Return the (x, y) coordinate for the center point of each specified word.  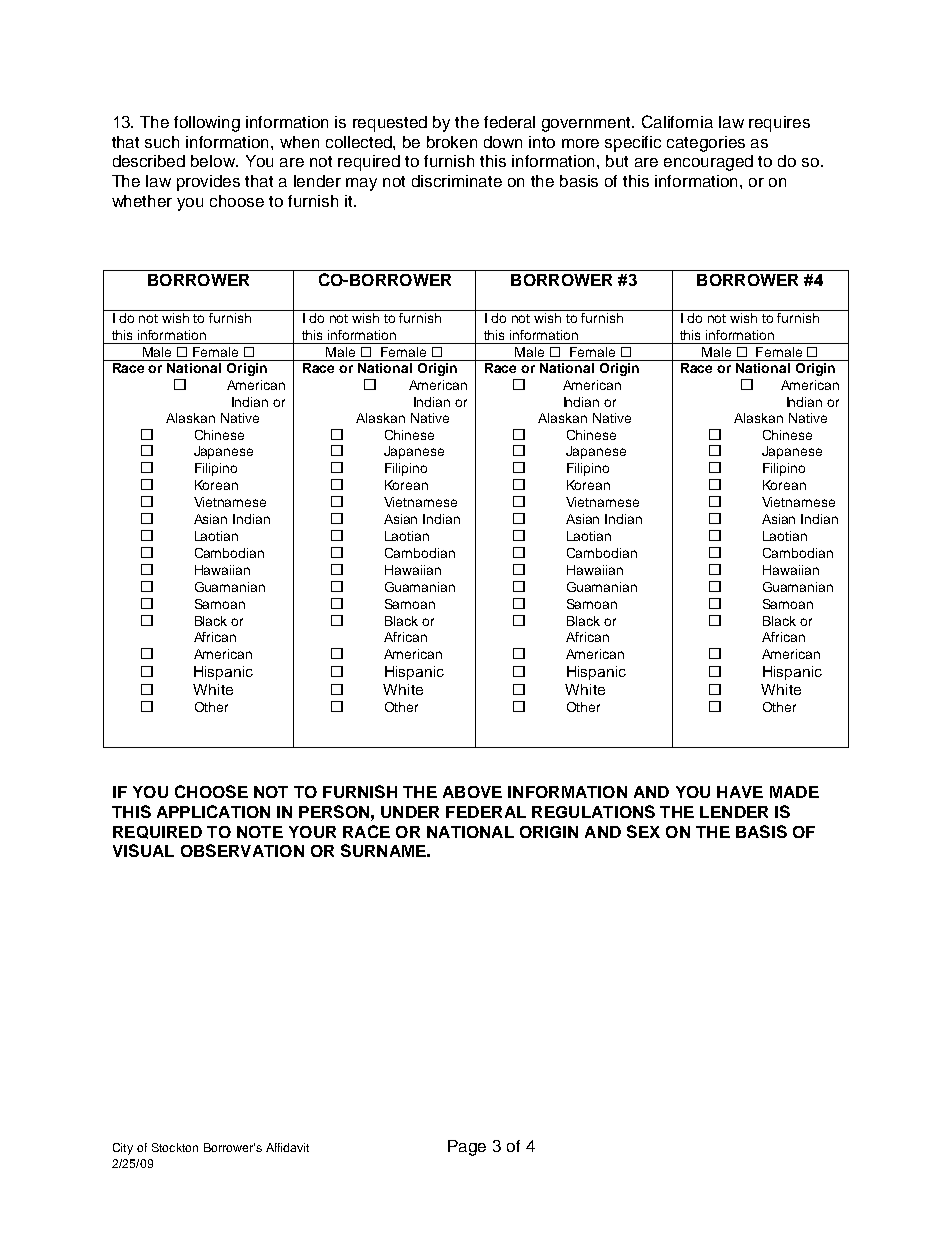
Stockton (175, 1147)
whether (142, 201)
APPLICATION (213, 811)
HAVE (740, 792)
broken (452, 142)
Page (467, 1148)
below (214, 161)
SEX (643, 831)
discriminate (457, 181)
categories (706, 144)
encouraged (708, 163)
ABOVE (472, 792)
